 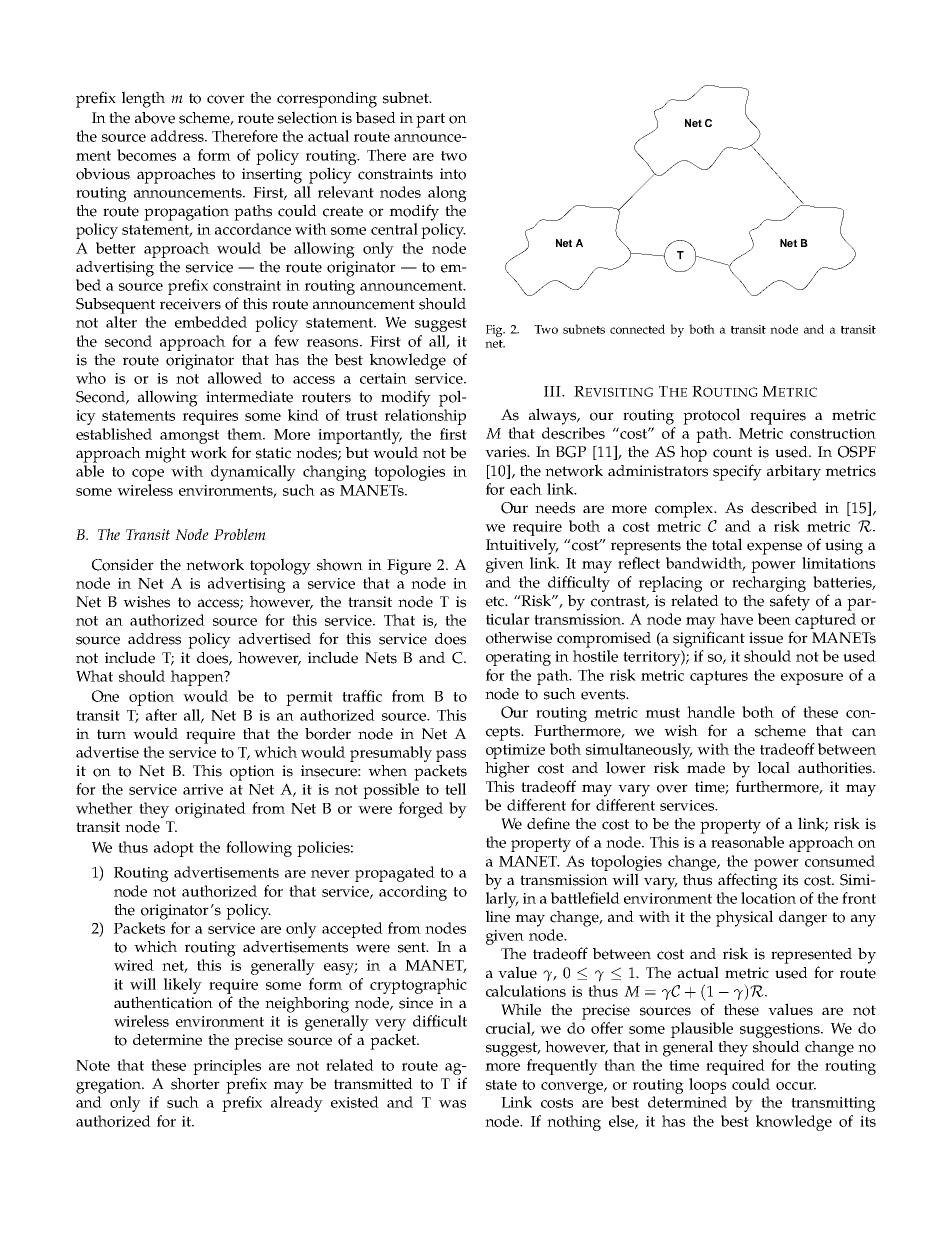 I want to click on above, so click(x=155, y=118).
